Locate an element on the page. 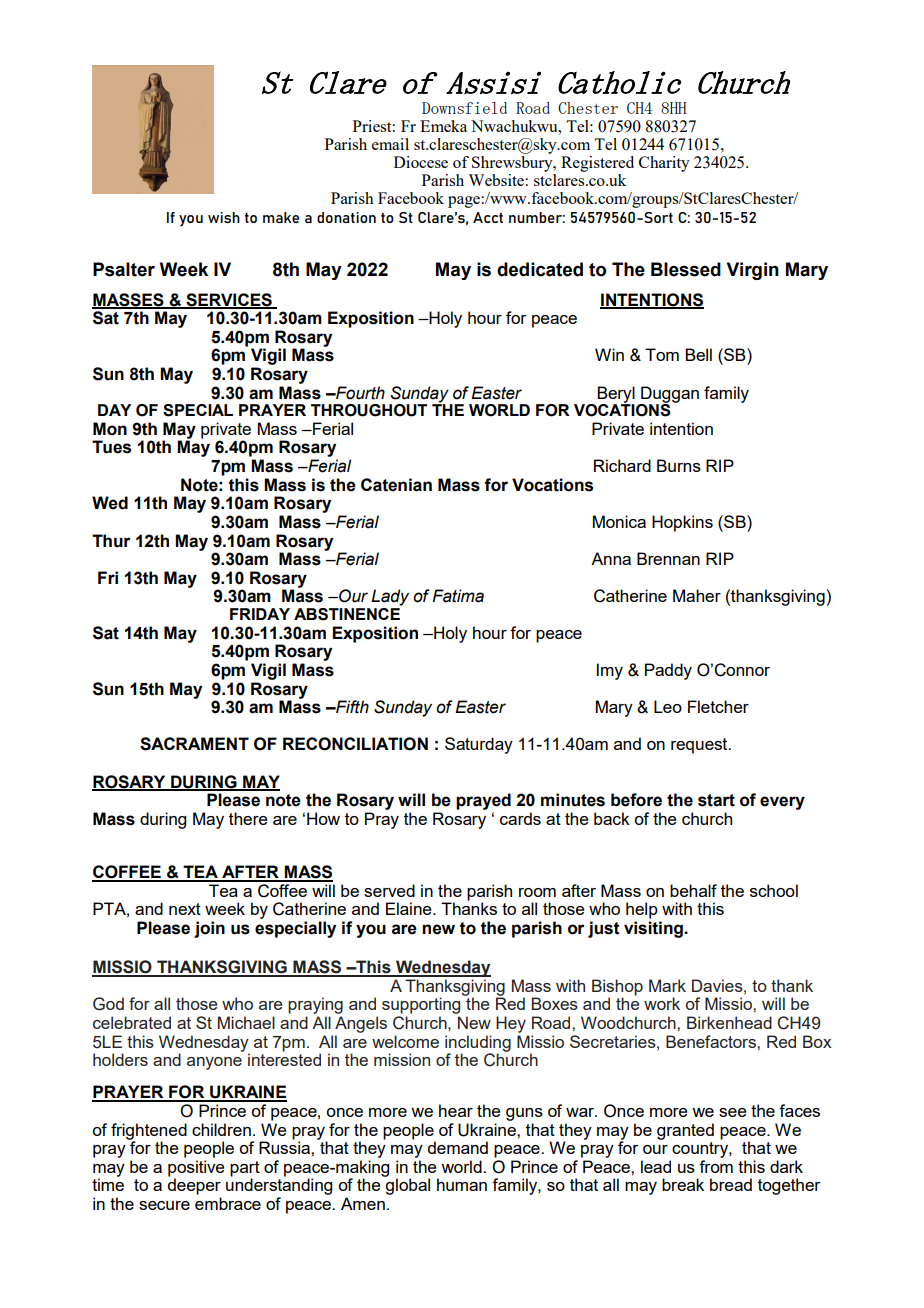  FRIDAY is located at coordinates (260, 614).
